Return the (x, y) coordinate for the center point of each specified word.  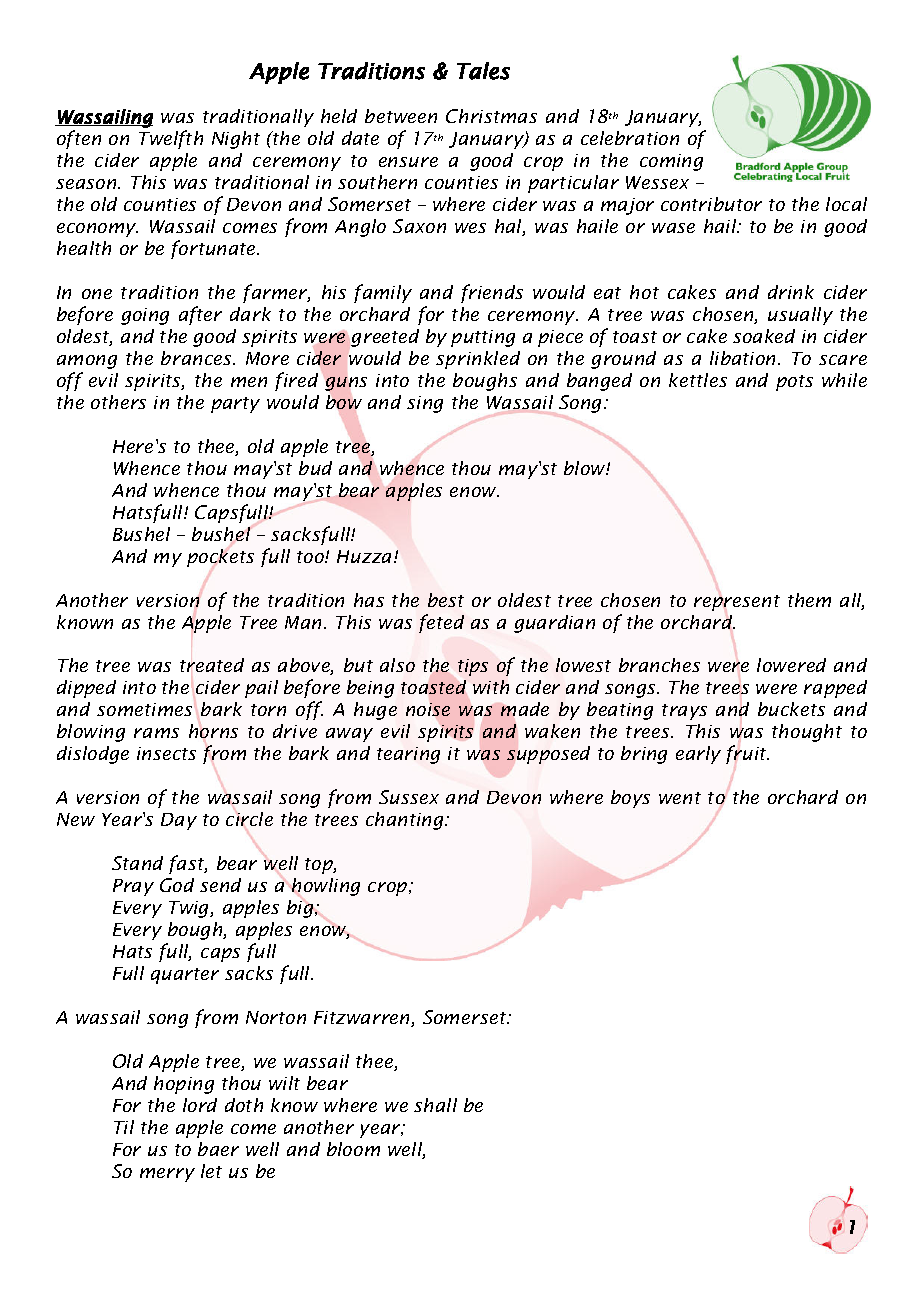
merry (167, 1175)
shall (435, 1105)
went (680, 798)
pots (794, 383)
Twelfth (171, 139)
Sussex (409, 797)
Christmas (491, 116)
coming (671, 162)
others (118, 402)
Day (179, 821)
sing (425, 404)
